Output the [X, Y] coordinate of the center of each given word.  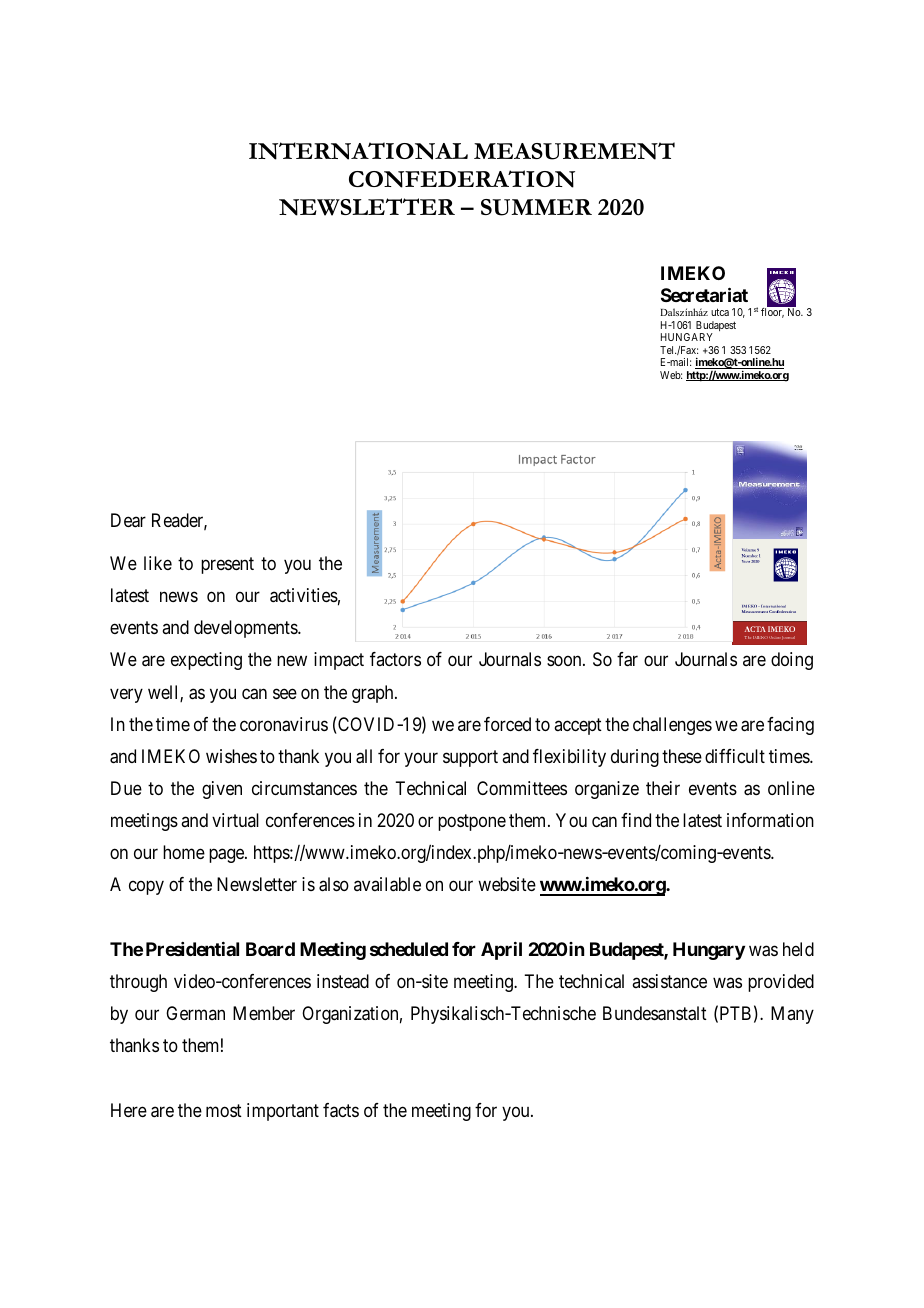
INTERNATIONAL [358, 151]
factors [395, 659]
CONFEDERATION [462, 179]
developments [246, 629]
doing [792, 661]
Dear [128, 520]
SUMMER [536, 207]
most [224, 1110]
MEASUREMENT [574, 151]
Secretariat [704, 294]
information [770, 820]
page [227, 856]
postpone [472, 822]
